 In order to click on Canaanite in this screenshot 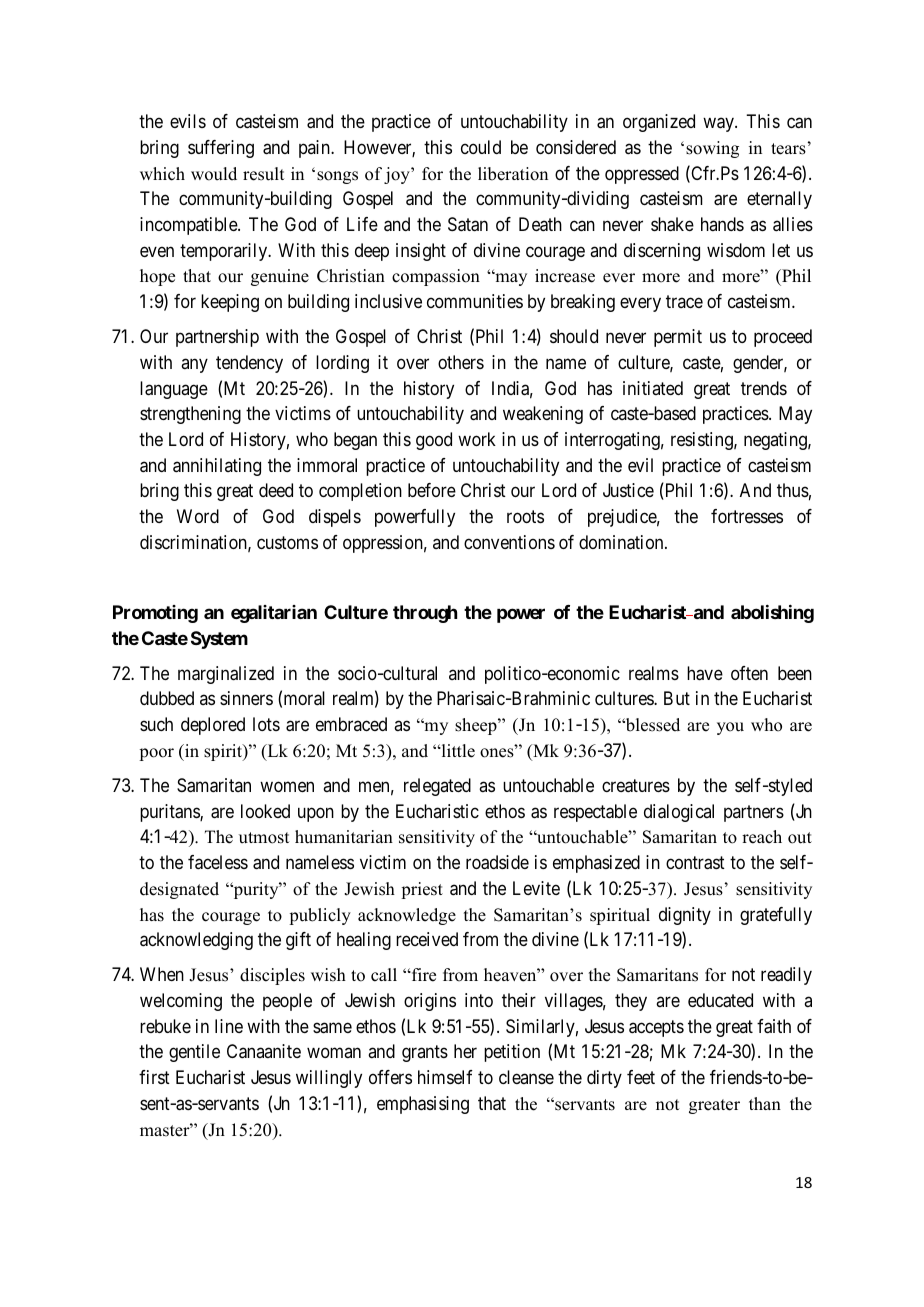, I will do `click(264, 1051)`.
